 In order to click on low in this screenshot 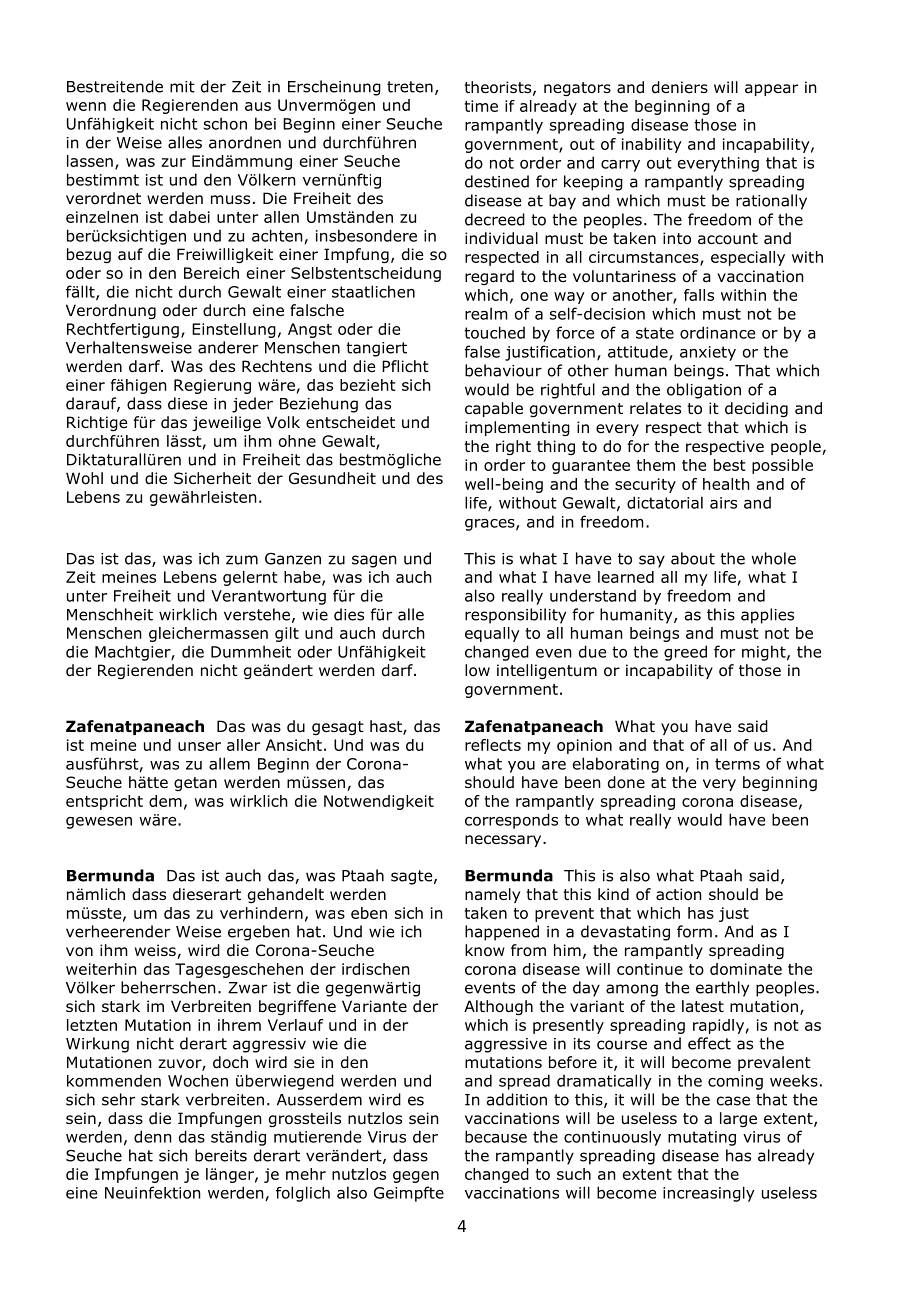, I will do `click(477, 670)`.
